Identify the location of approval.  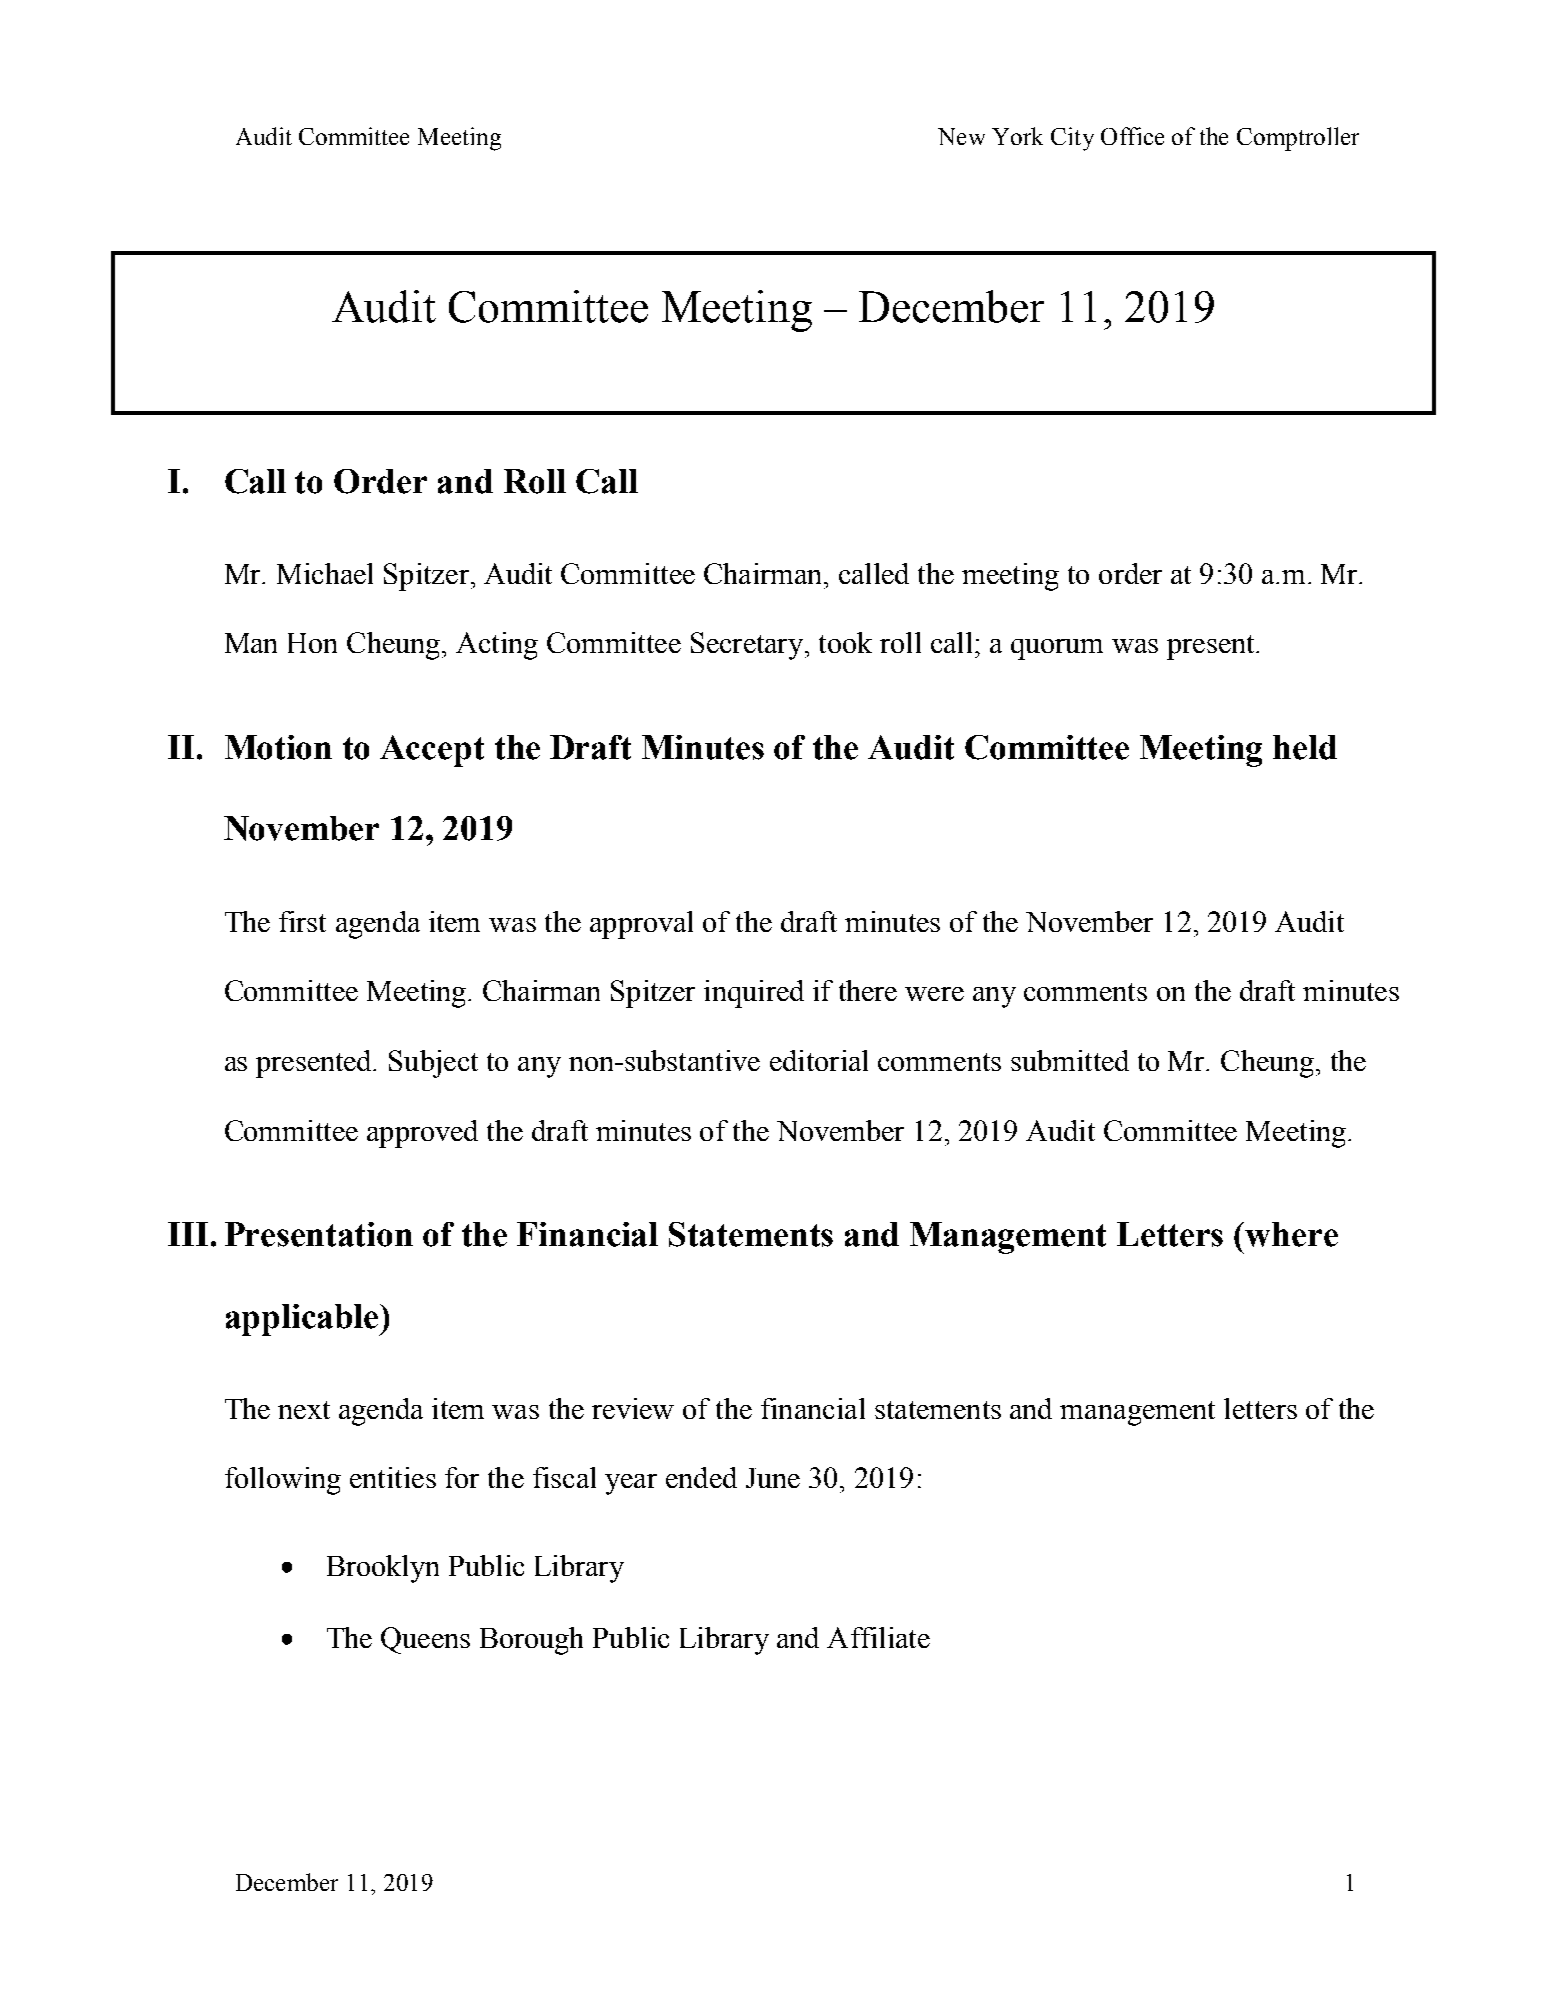
(641, 925).
